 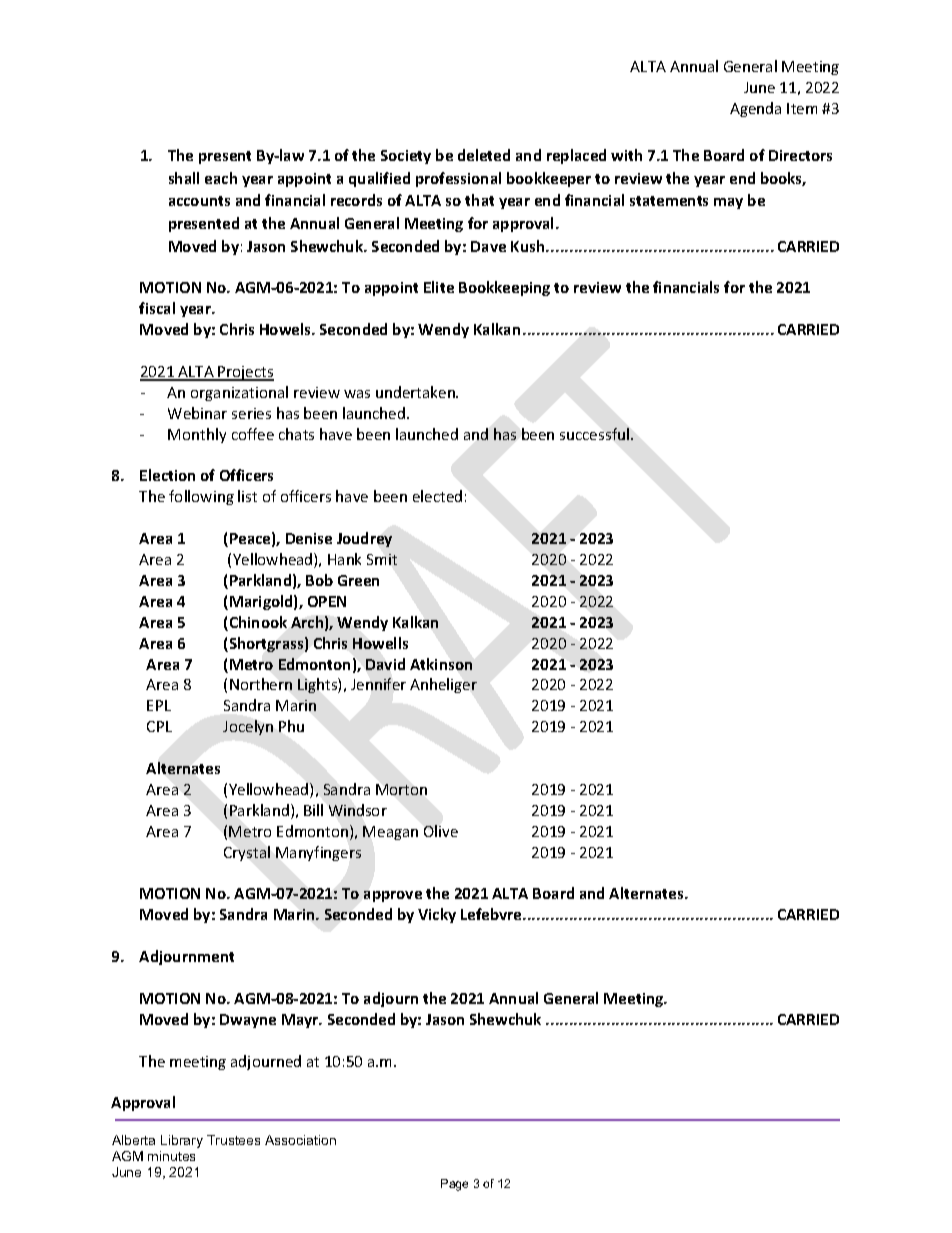 What do you see at coordinates (594, 434) in the screenshot?
I see `successful` at bounding box center [594, 434].
